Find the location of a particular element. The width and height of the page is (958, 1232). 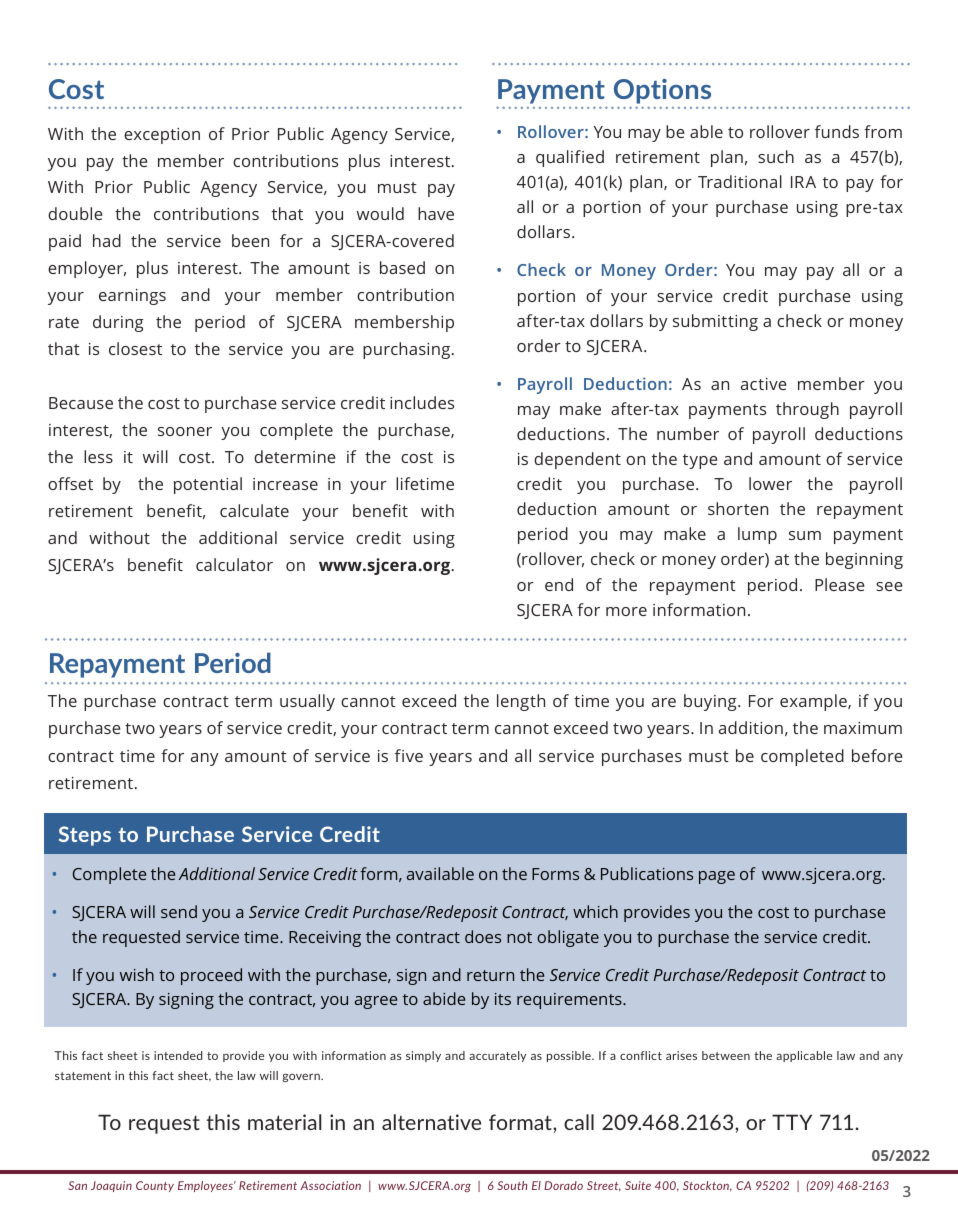

sum is located at coordinates (805, 535).
